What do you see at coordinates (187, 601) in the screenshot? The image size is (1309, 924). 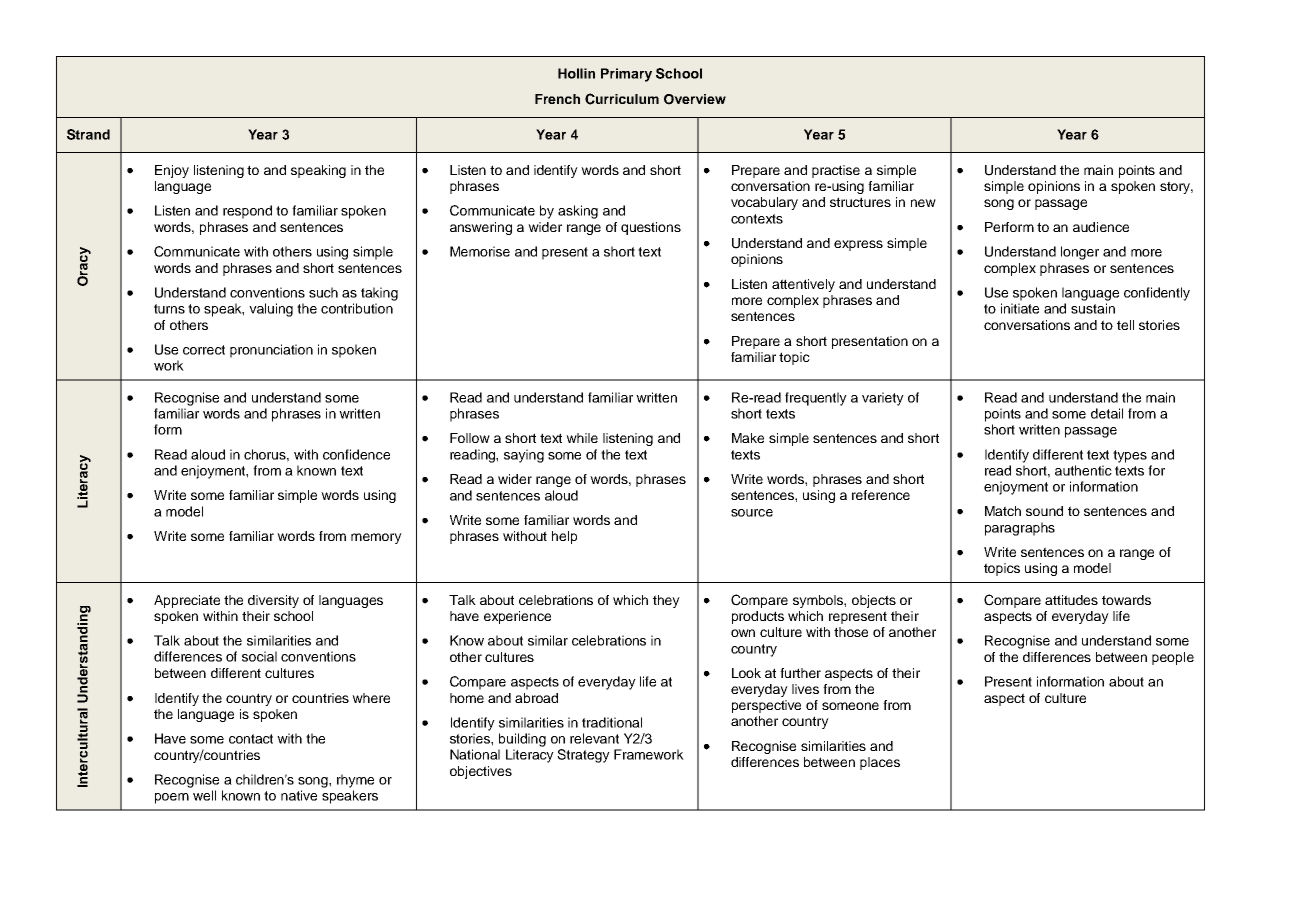 I see `Appreciate` at bounding box center [187, 601].
